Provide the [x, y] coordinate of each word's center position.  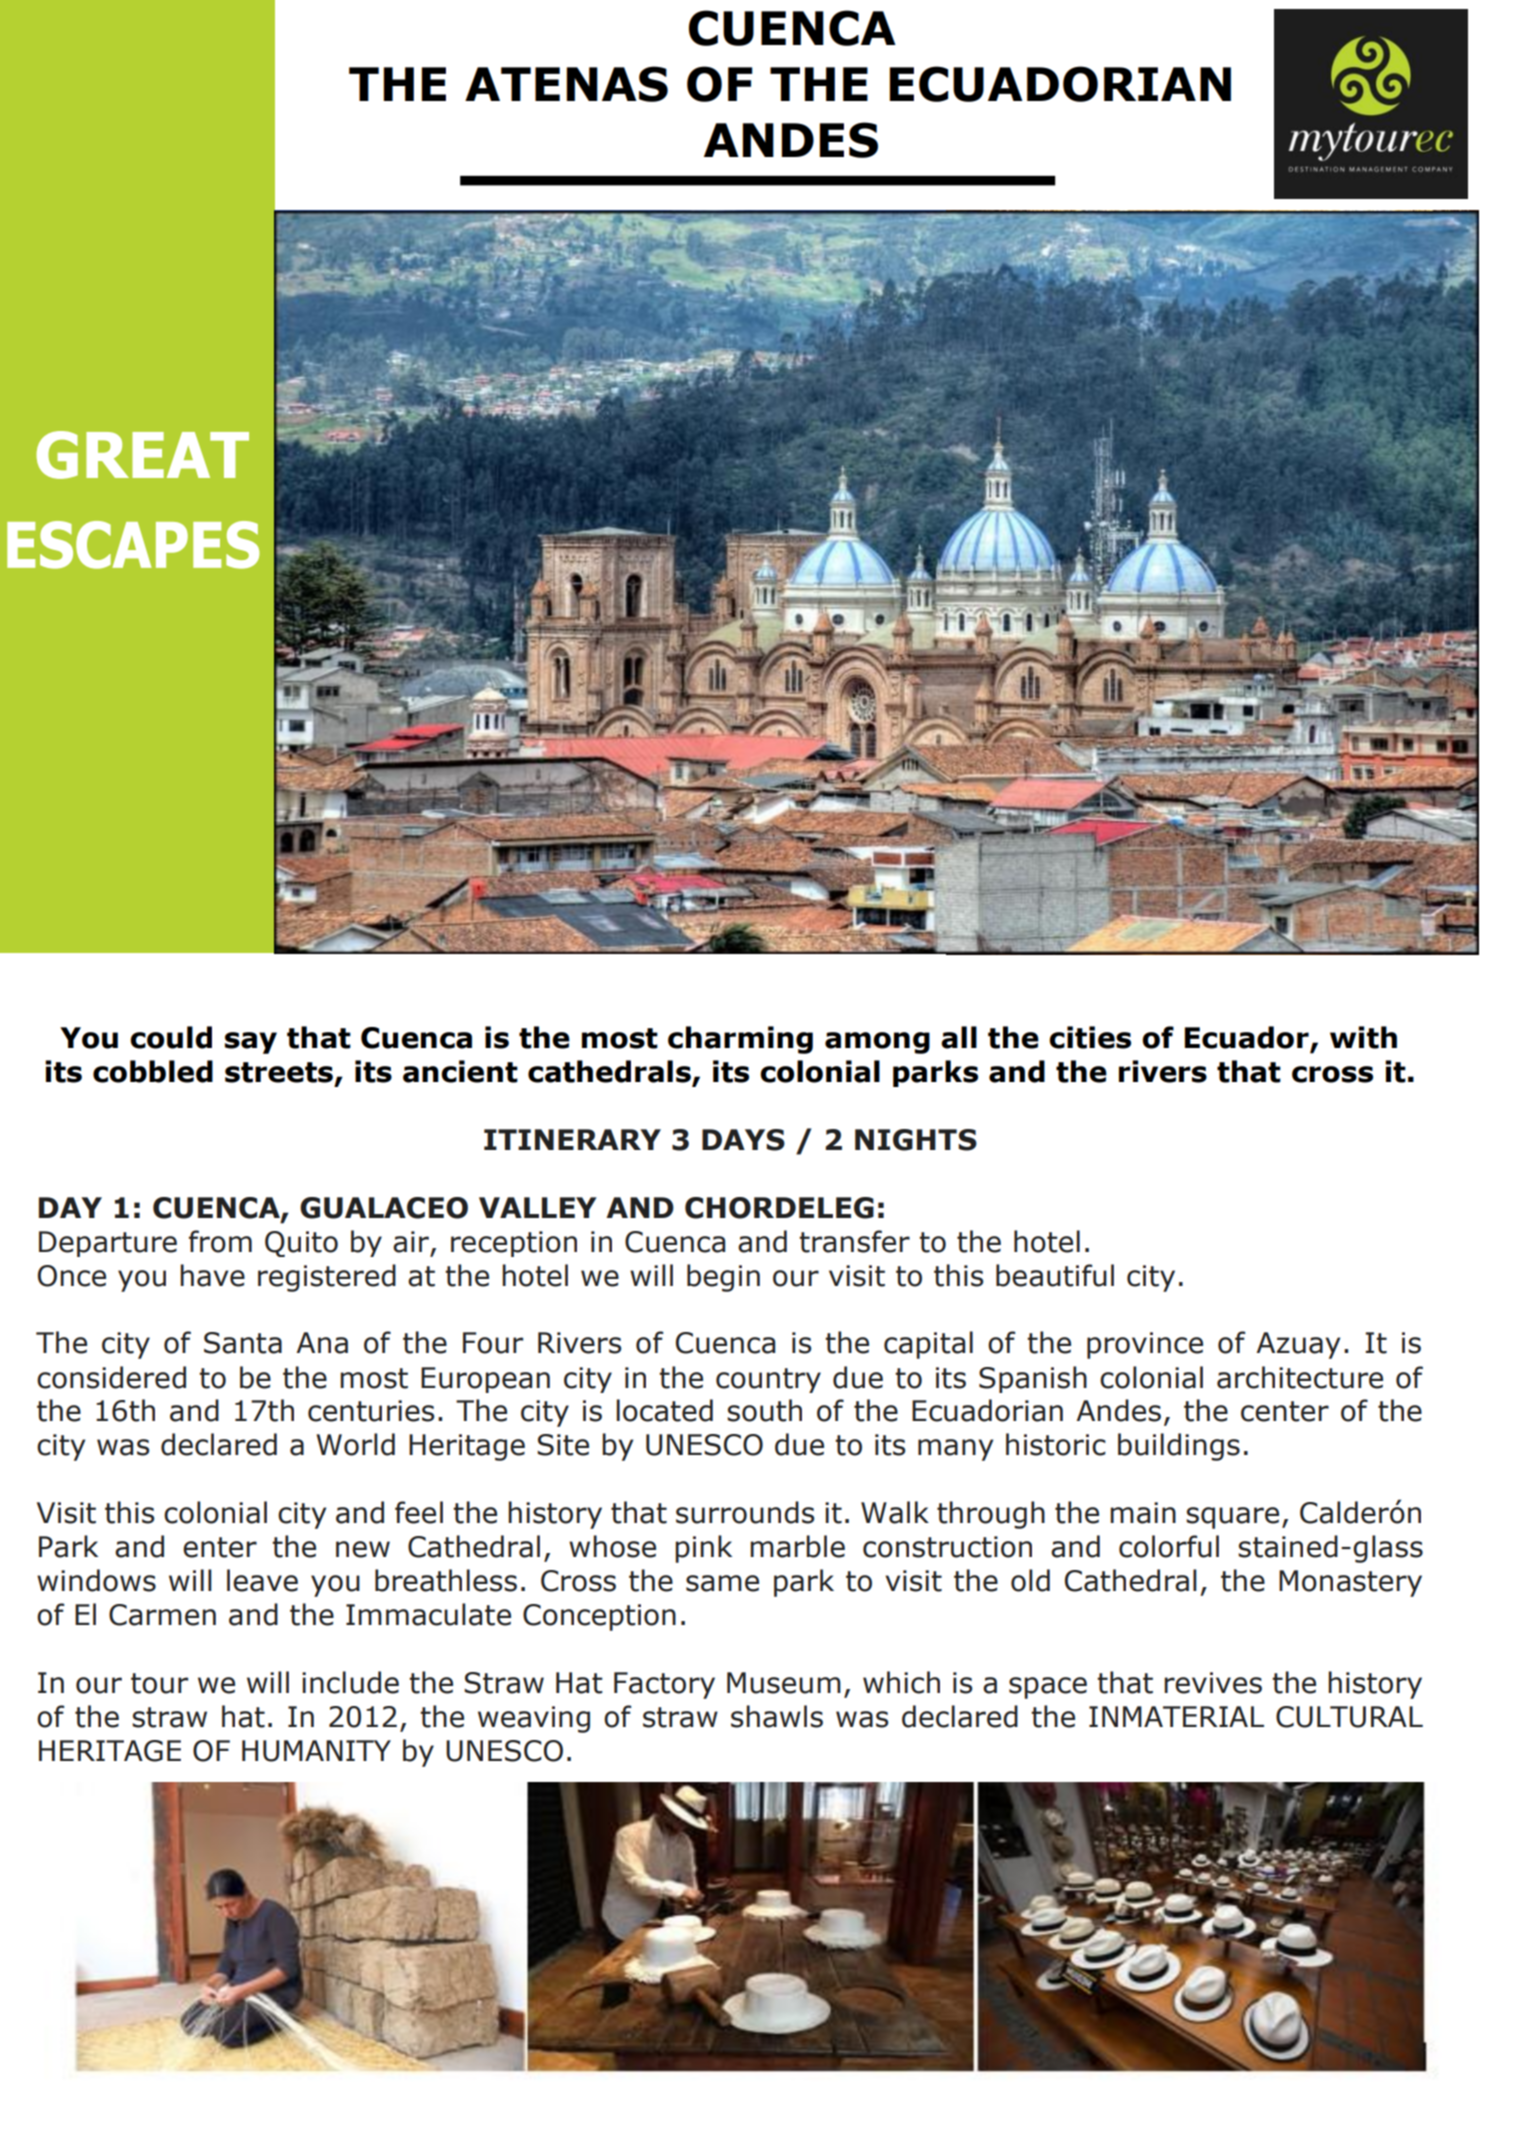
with [1363, 1037]
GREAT [142, 455]
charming [740, 1040]
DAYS [743, 1140]
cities [1090, 1037]
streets [280, 1073]
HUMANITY [316, 1751]
